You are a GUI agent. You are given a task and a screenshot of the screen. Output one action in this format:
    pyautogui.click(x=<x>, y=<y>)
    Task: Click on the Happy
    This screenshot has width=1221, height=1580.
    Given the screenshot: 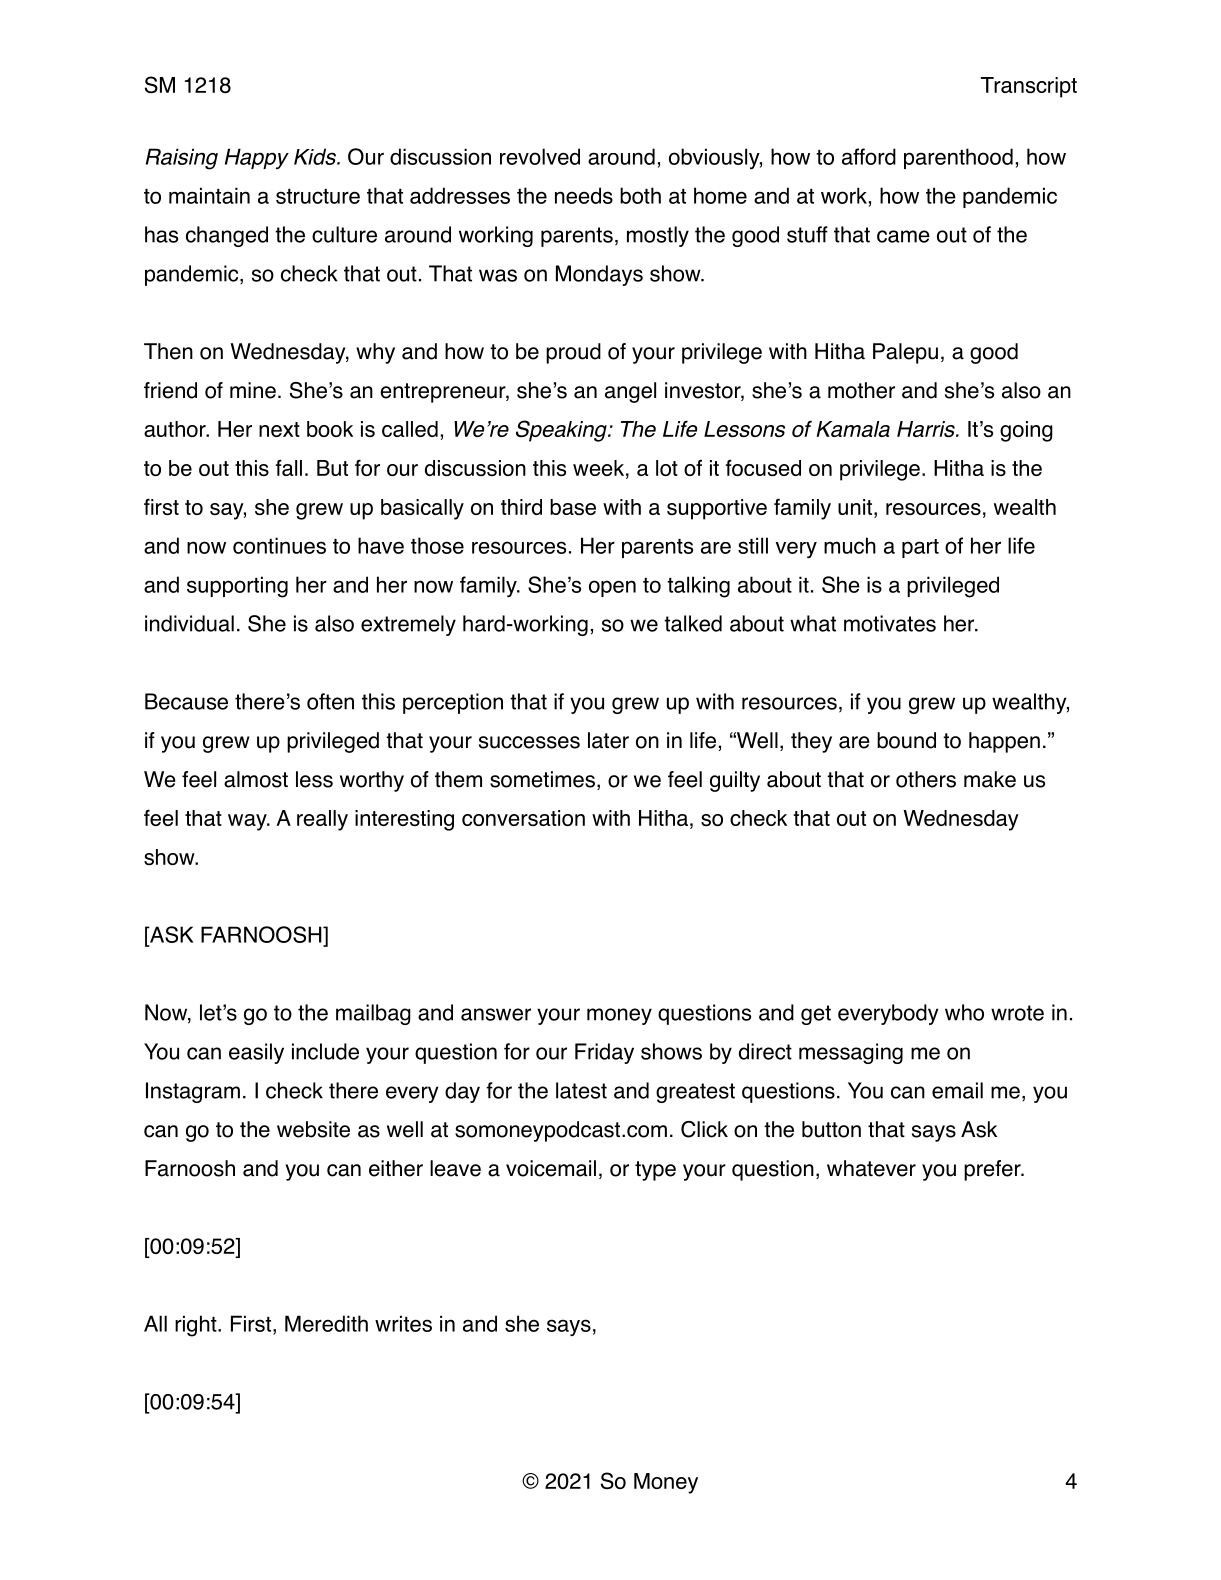 What is the action you would take?
    pyautogui.click(x=257, y=158)
